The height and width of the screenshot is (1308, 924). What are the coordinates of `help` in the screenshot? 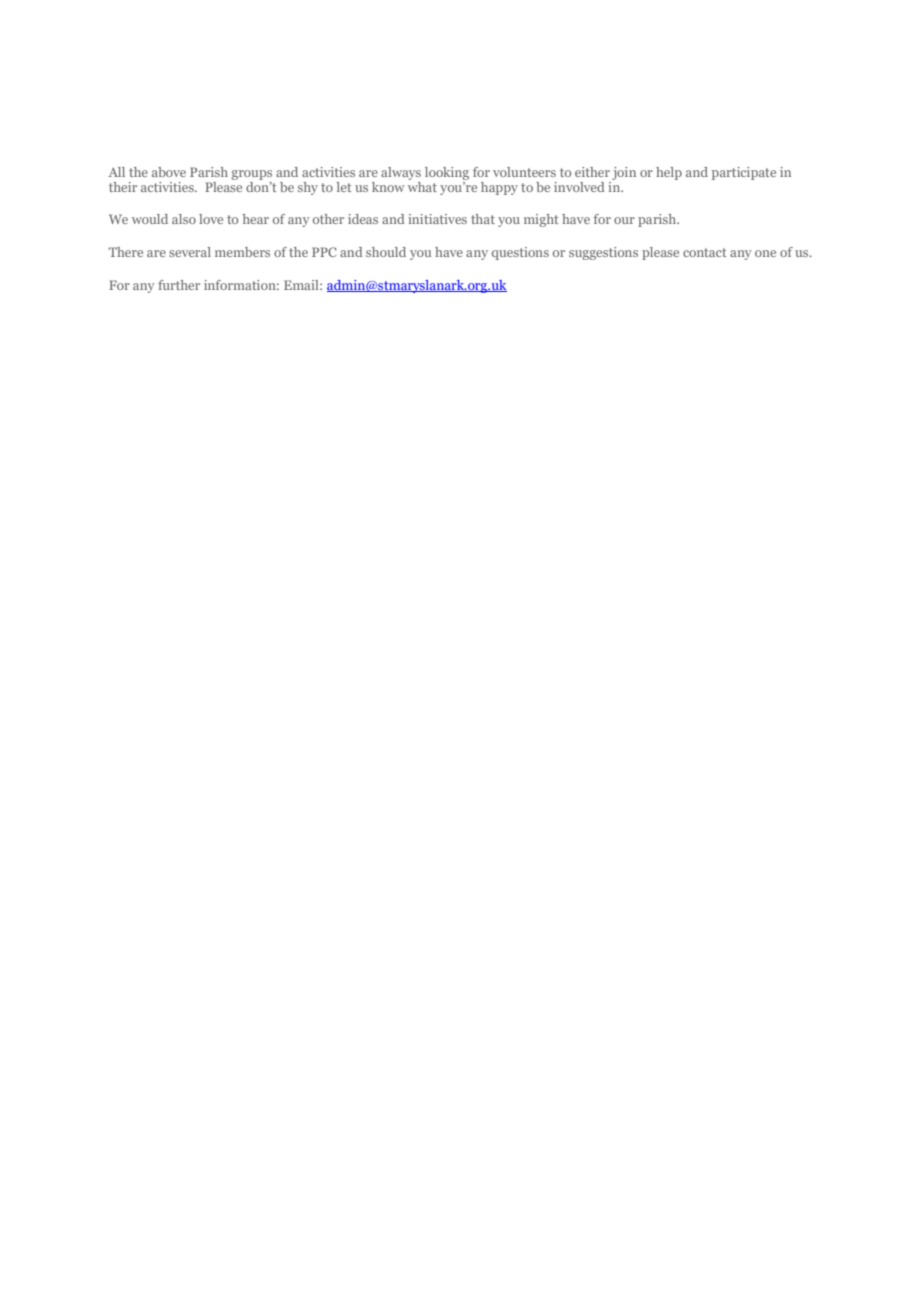 It's located at (669, 173).
